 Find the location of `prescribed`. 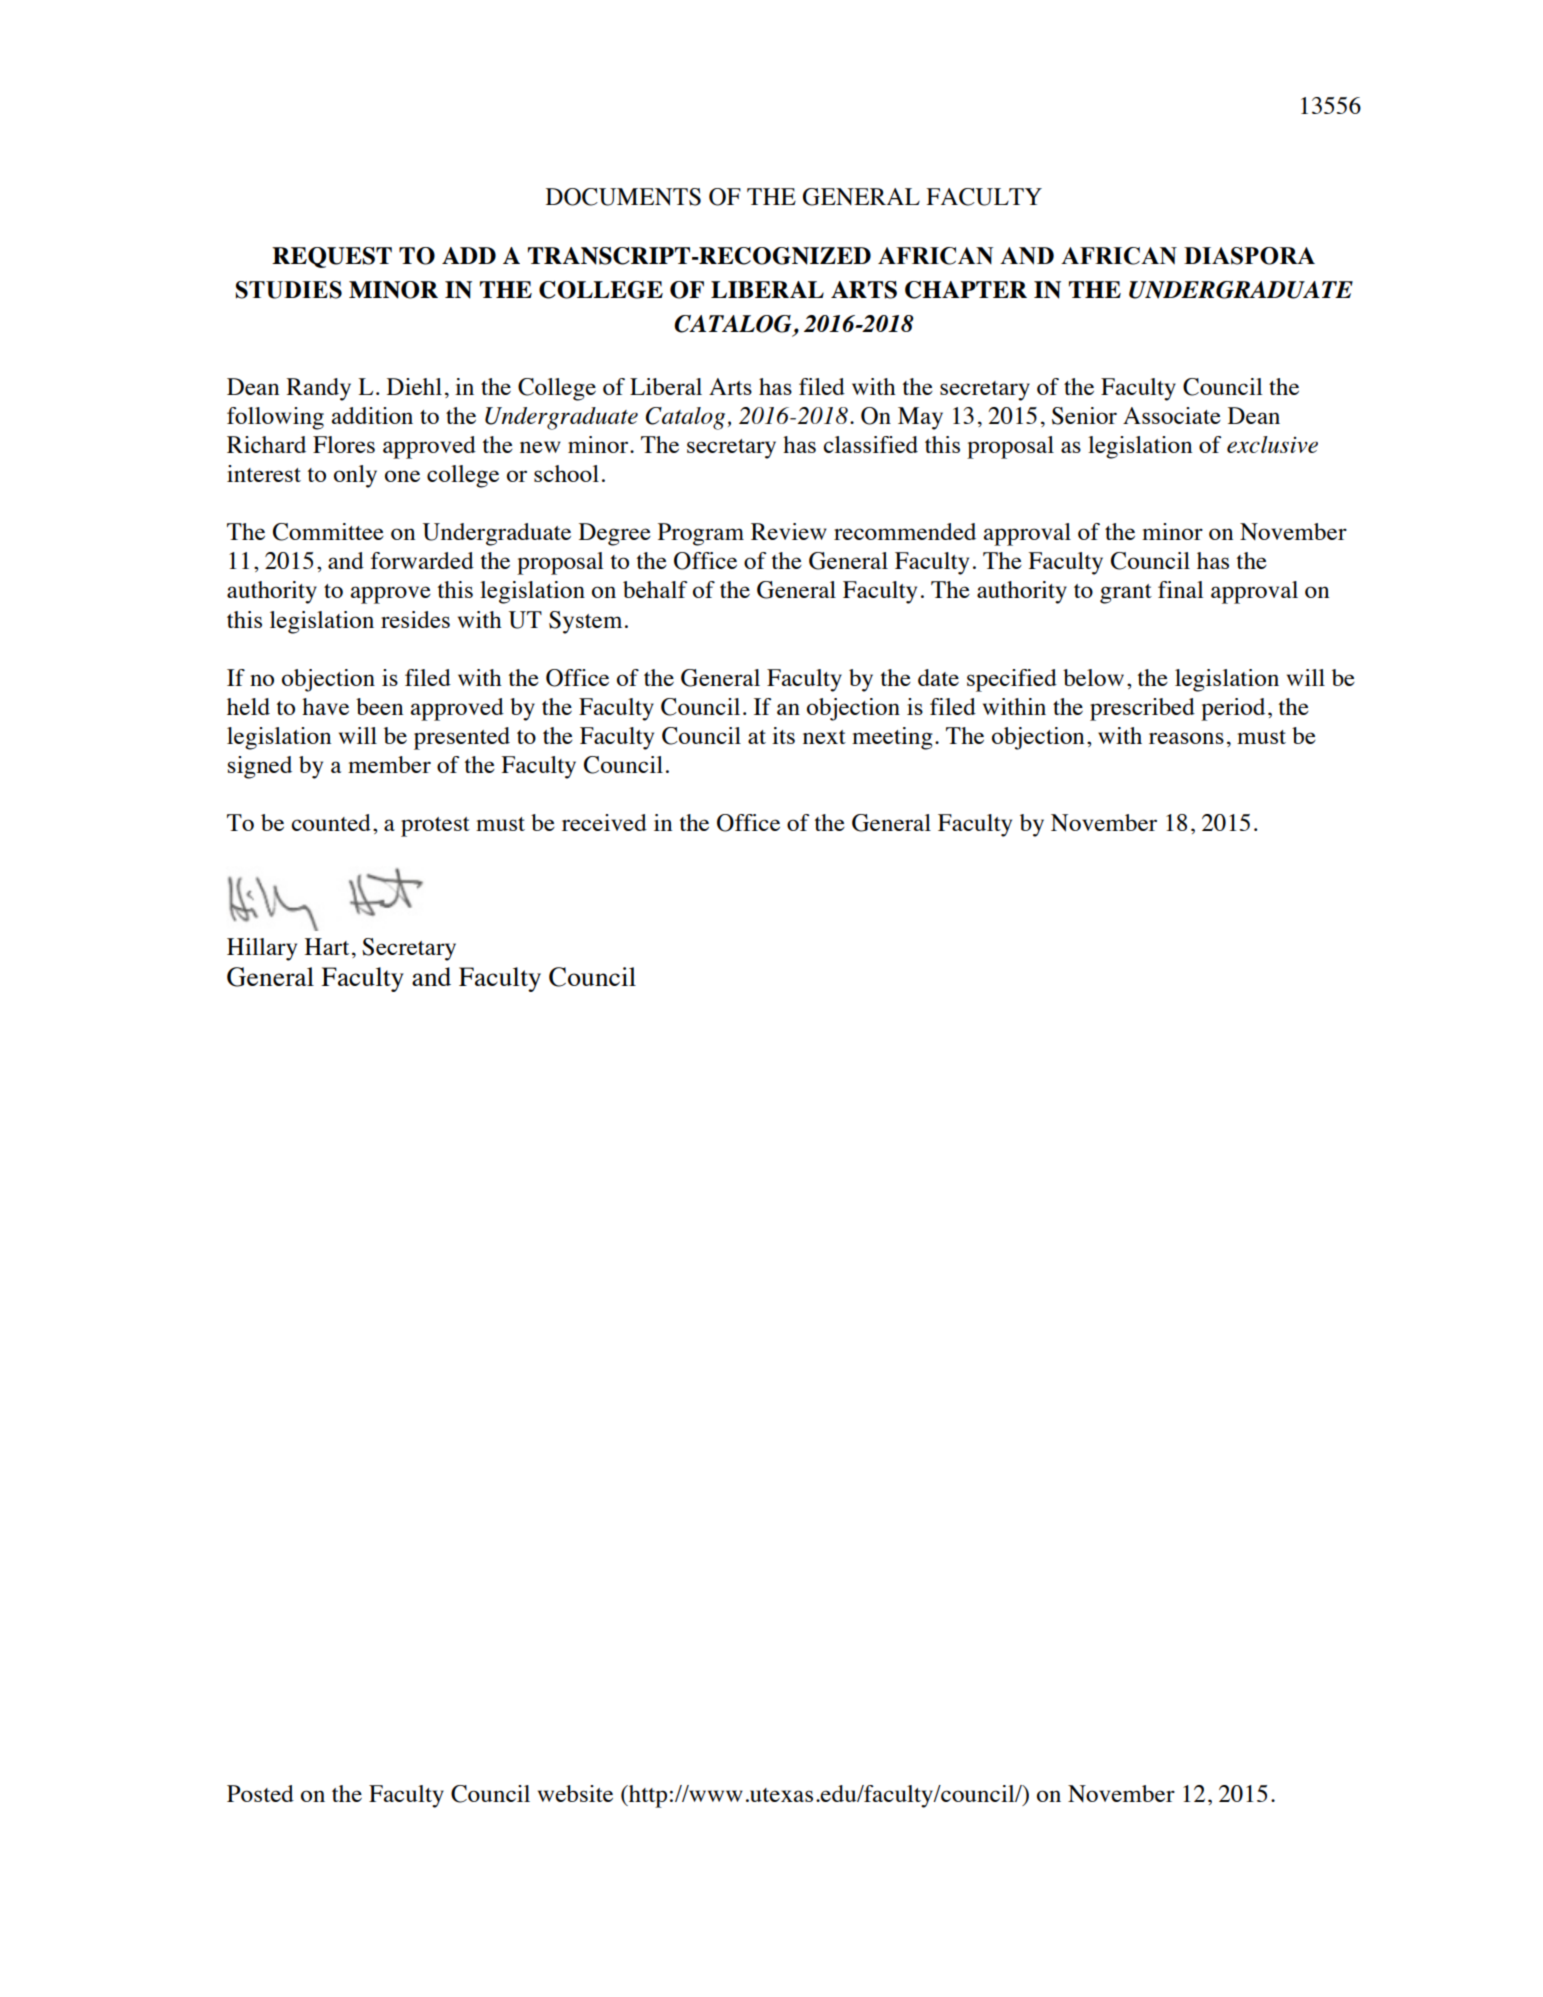

prescribed is located at coordinates (1142, 709).
